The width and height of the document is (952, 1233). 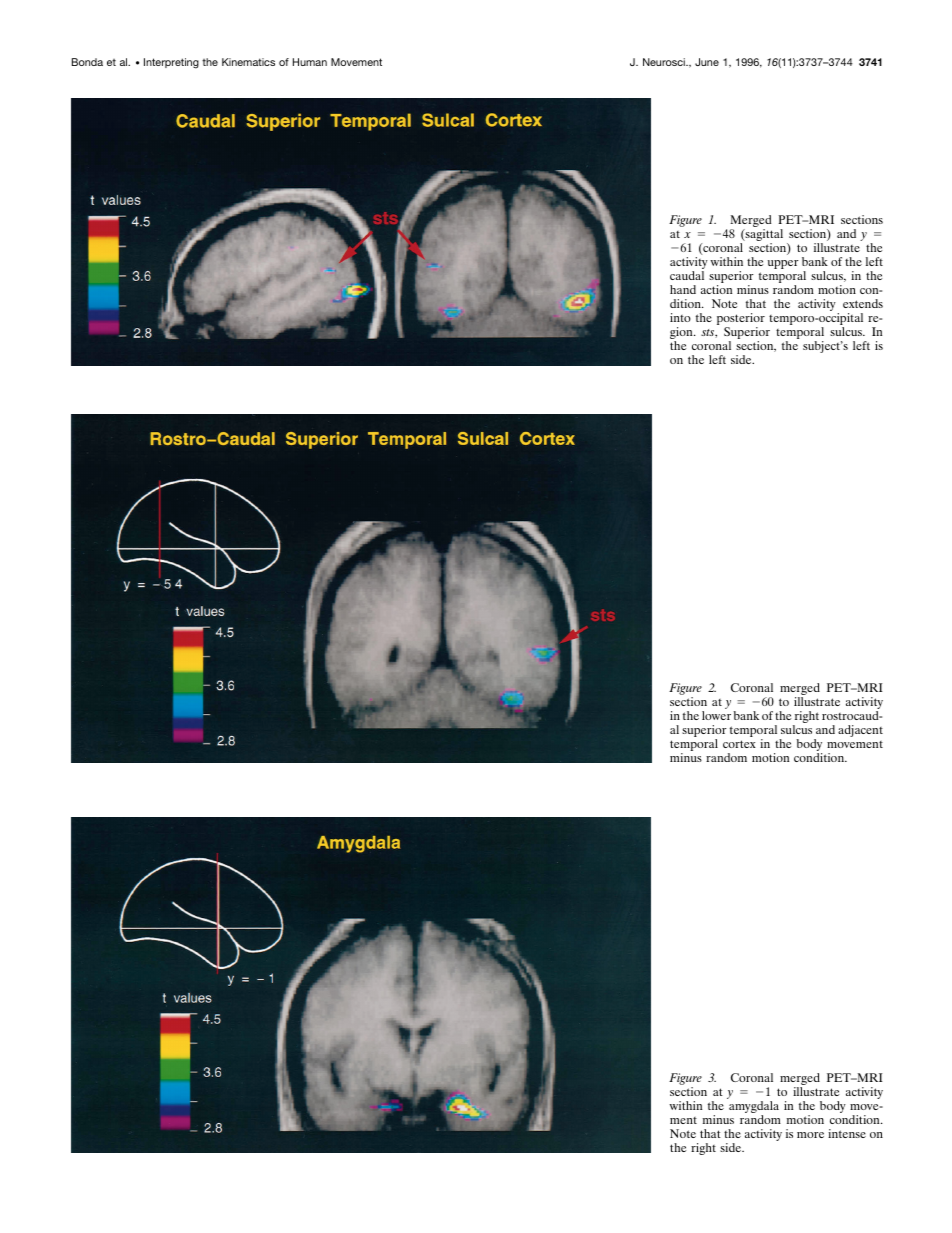 I want to click on amygdala, so click(x=754, y=1108).
